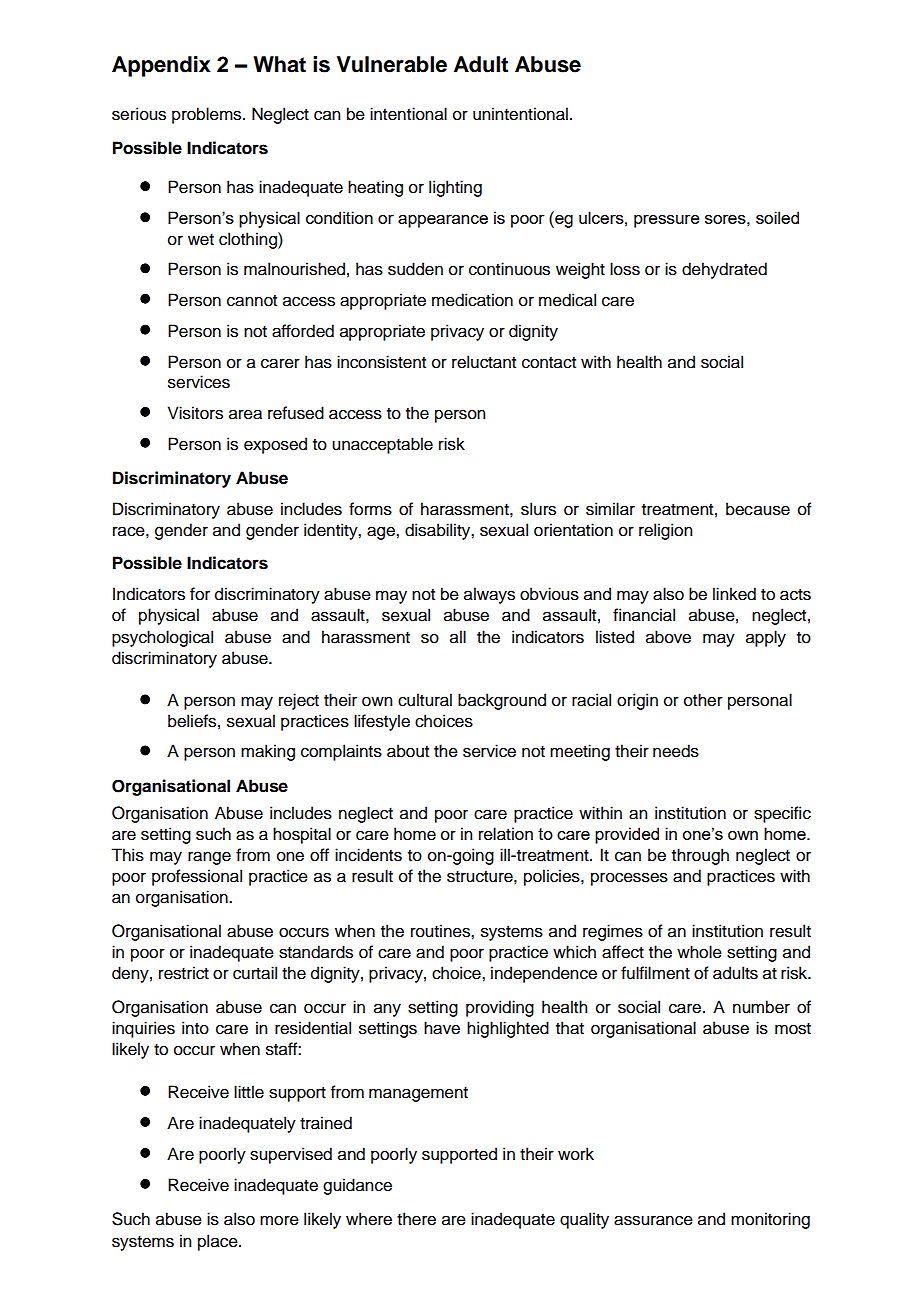 The height and width of the page is (1307, 924). I want to click on there, so click(416, 1219).
